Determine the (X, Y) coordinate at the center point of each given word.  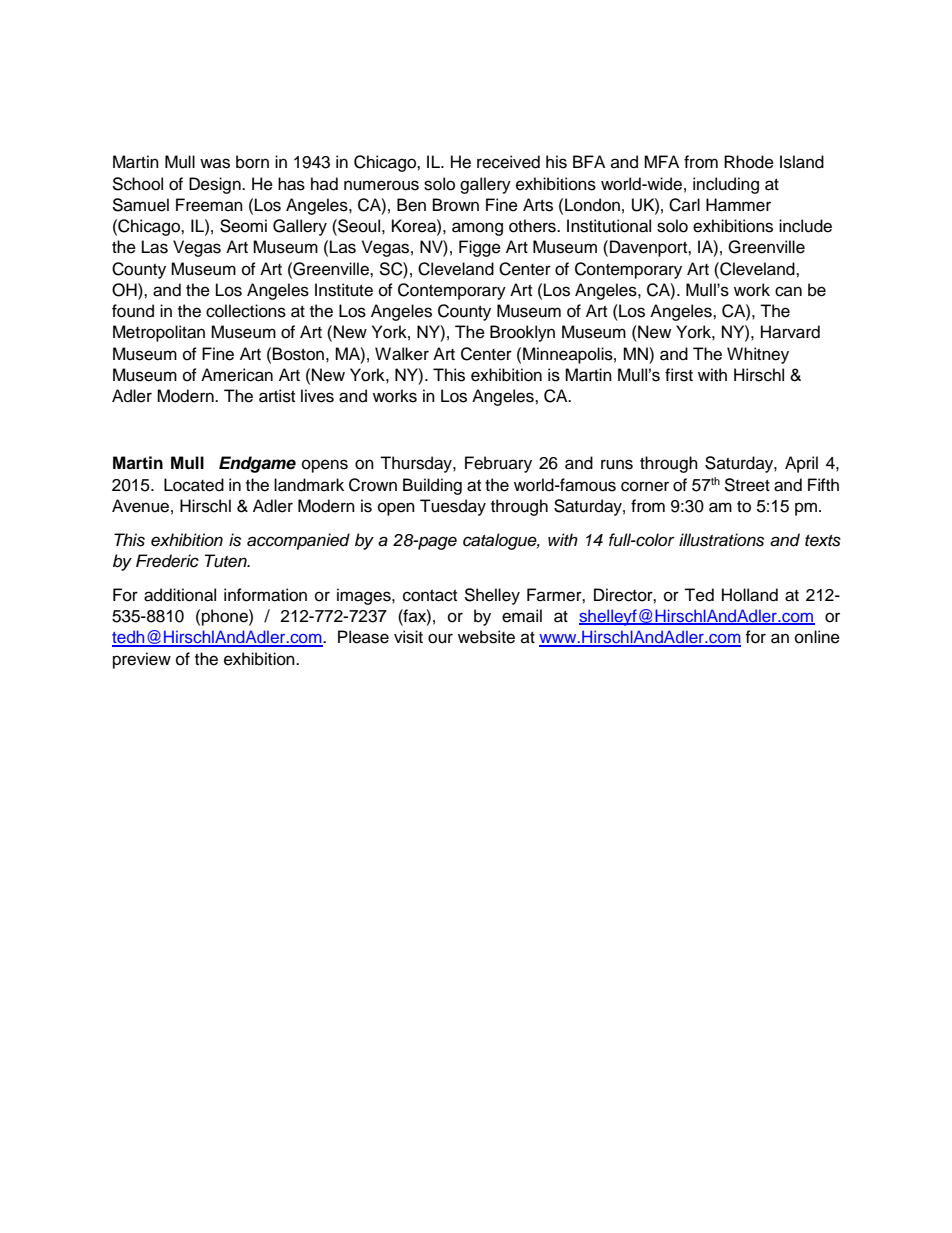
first (679, 375)
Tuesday (453, 507)
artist (277, 396)
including (726, 185)
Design (216, 185)
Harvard (790, 332)
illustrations (721, 540)
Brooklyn (522, 333)
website (486, 637)
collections (246, 311)
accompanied (298, 541)
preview (142, 660)
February (498, 464)
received (508, 162)
